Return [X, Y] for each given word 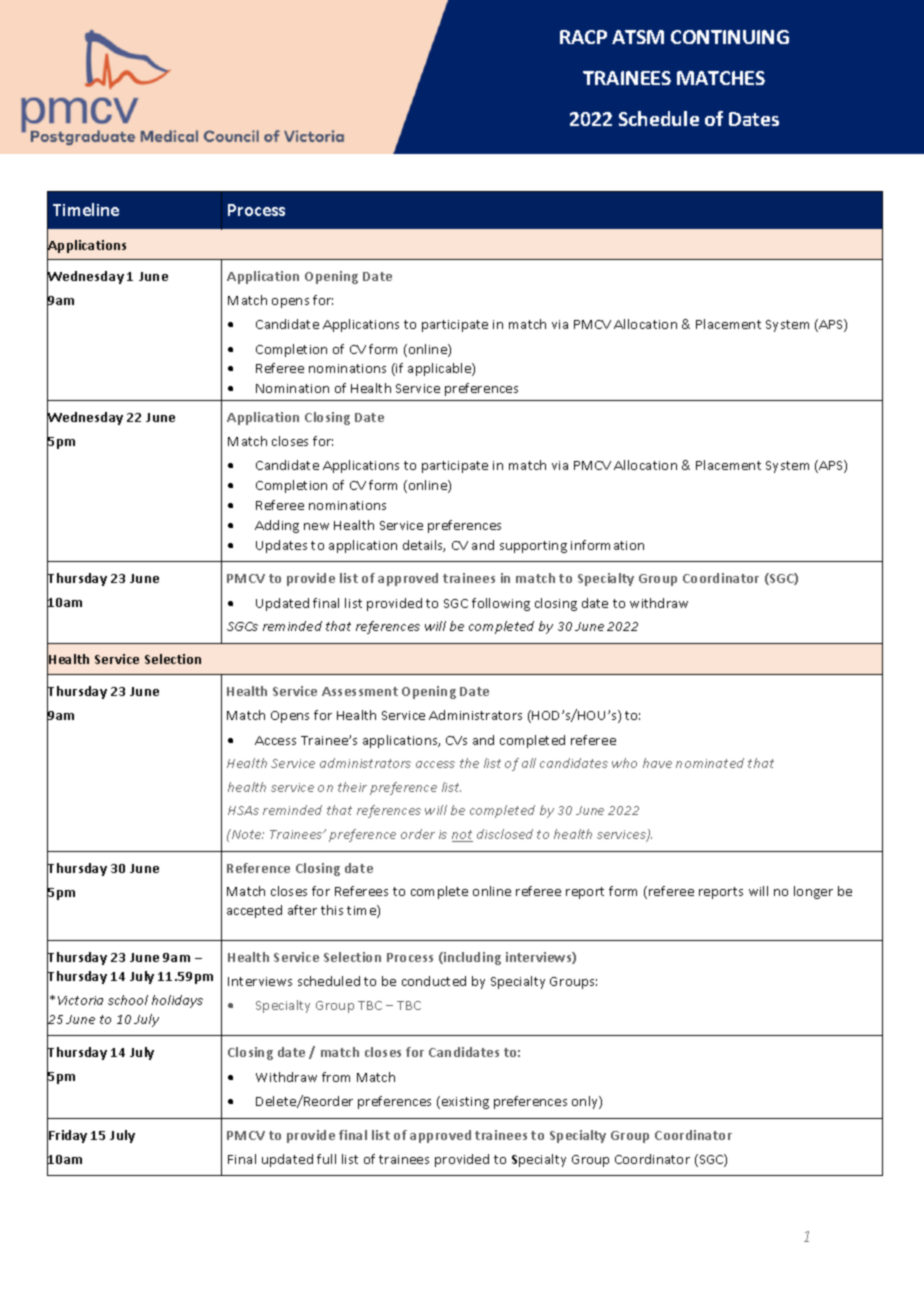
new [316, 526]
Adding [277, 526]
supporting [533, 547]
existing [465, 1103]
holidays [177, 1001]
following [501, 604]
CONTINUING [730, 37]
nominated [710, 763]
